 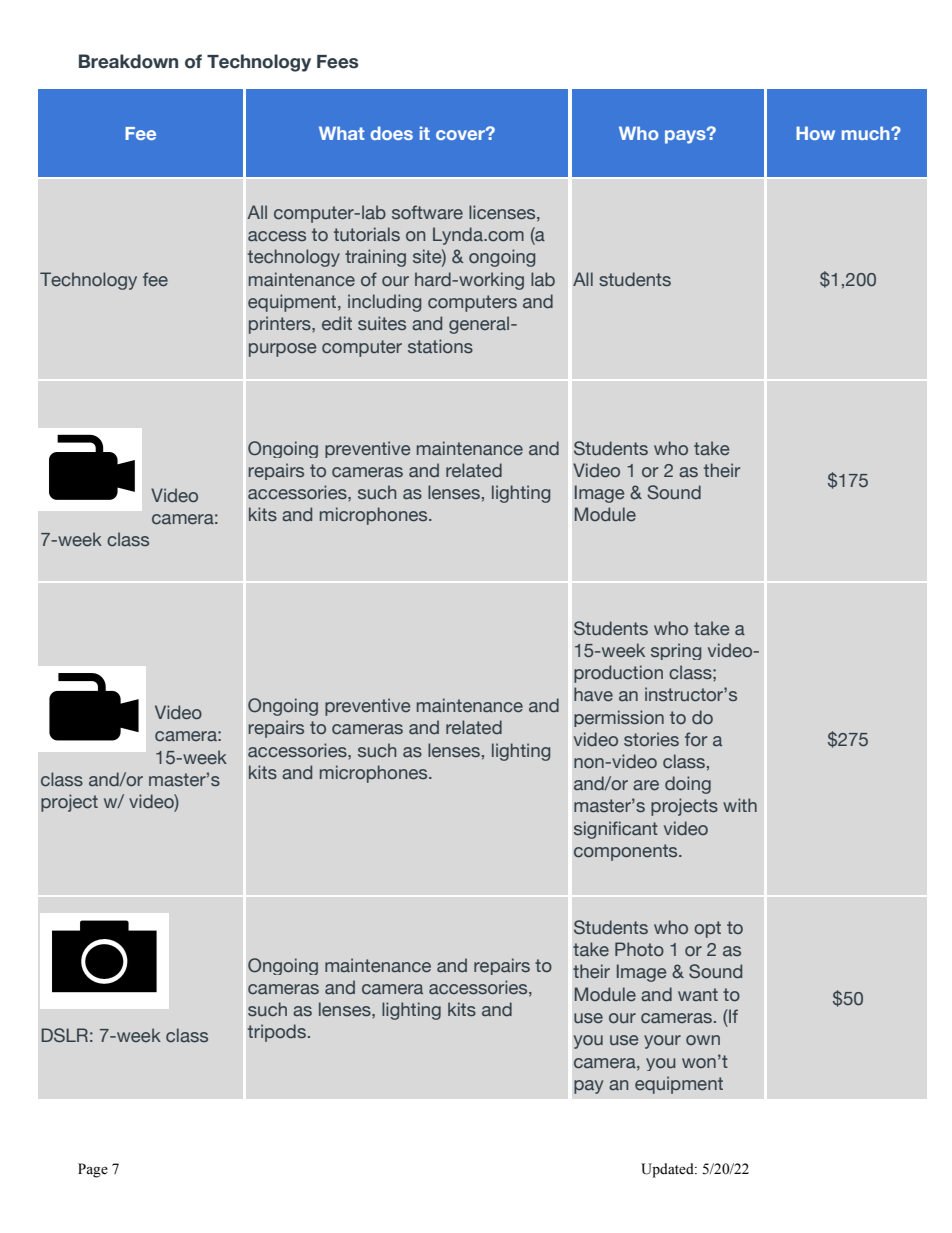 What do you see at coordinates (391, 133) in the page?
I see `does` at bounding box center [391, 133].
